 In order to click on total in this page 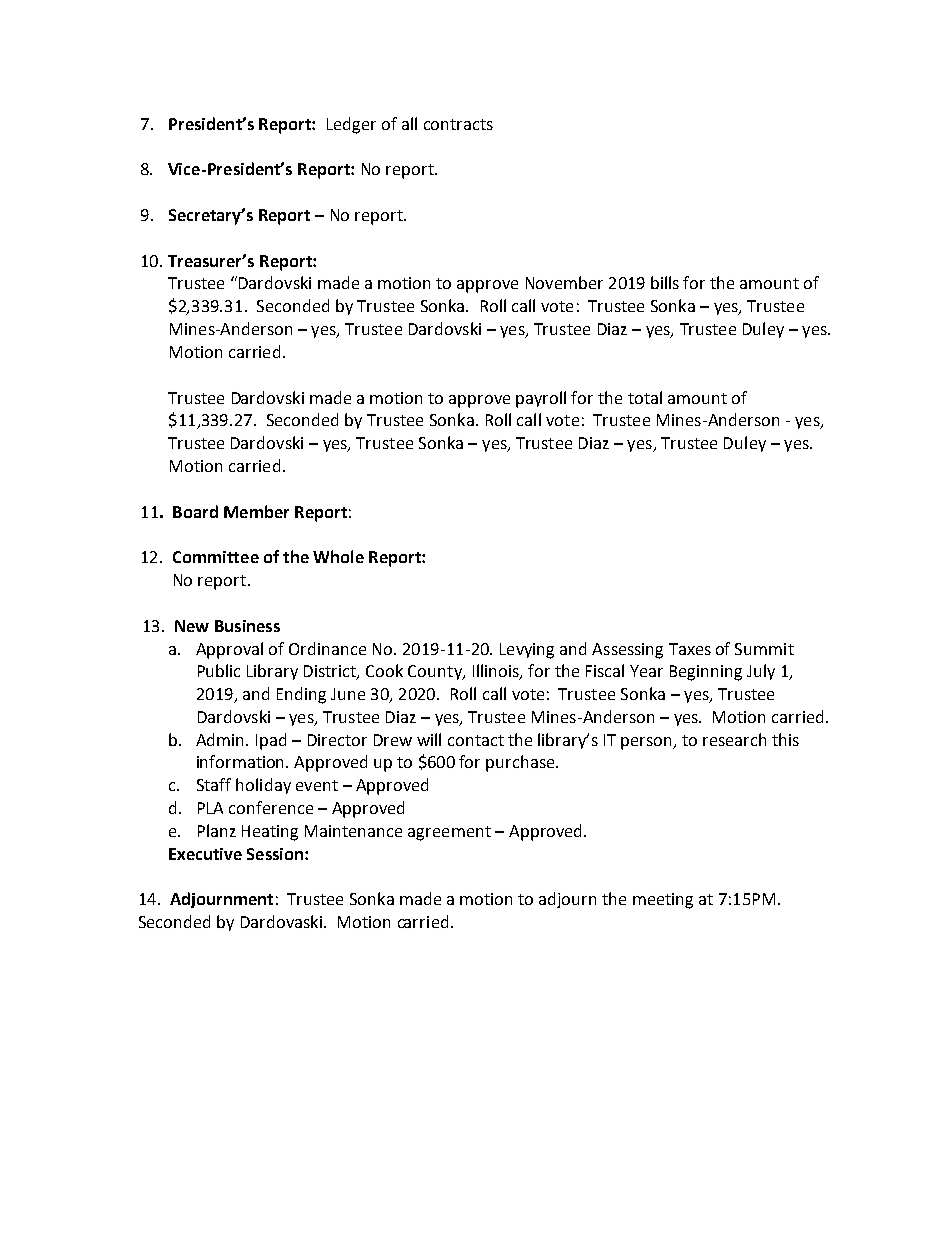, I will do `click(645, 397)`.
